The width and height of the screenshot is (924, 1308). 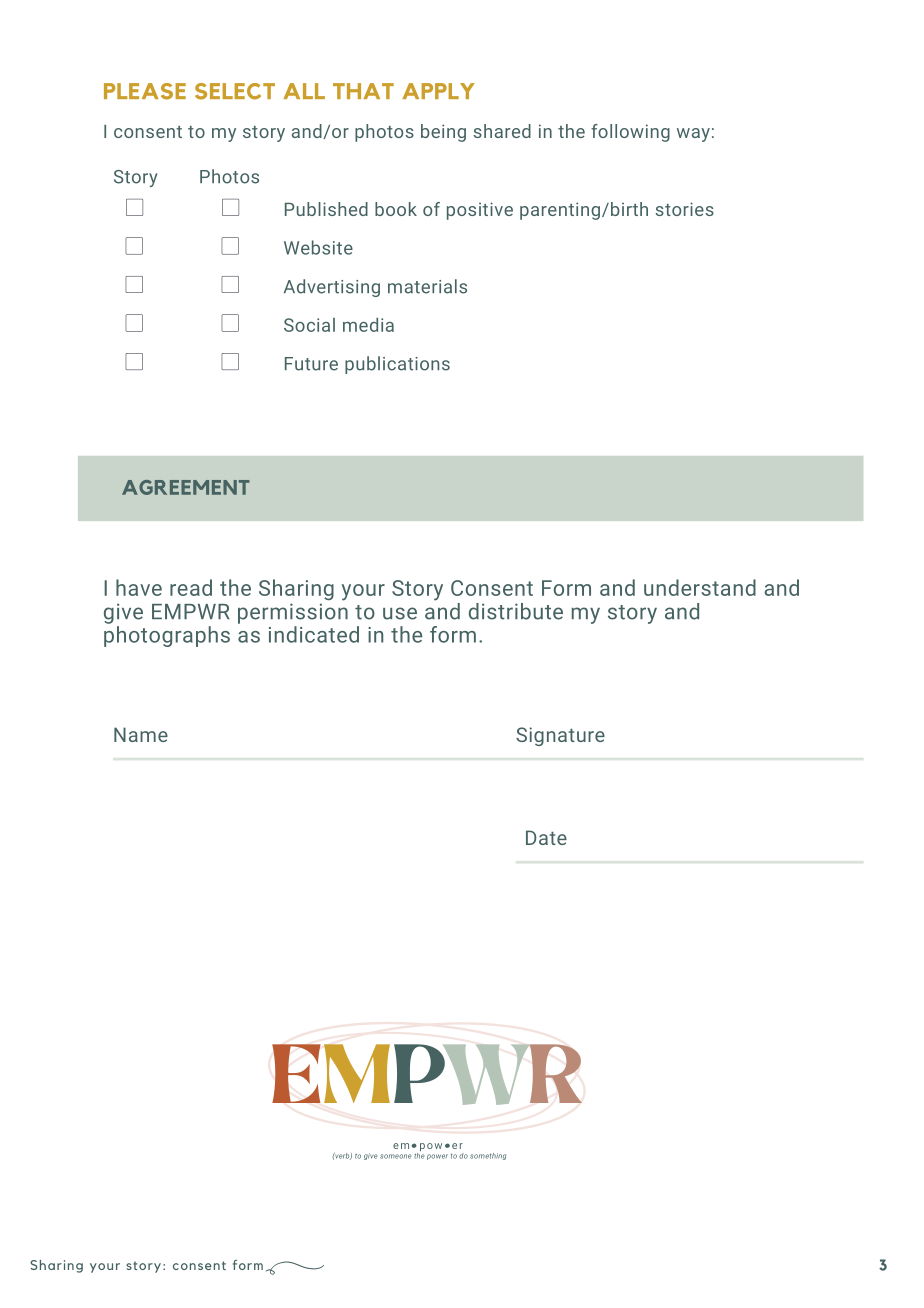 I want to click on power, so click(x=437, y=1157).
